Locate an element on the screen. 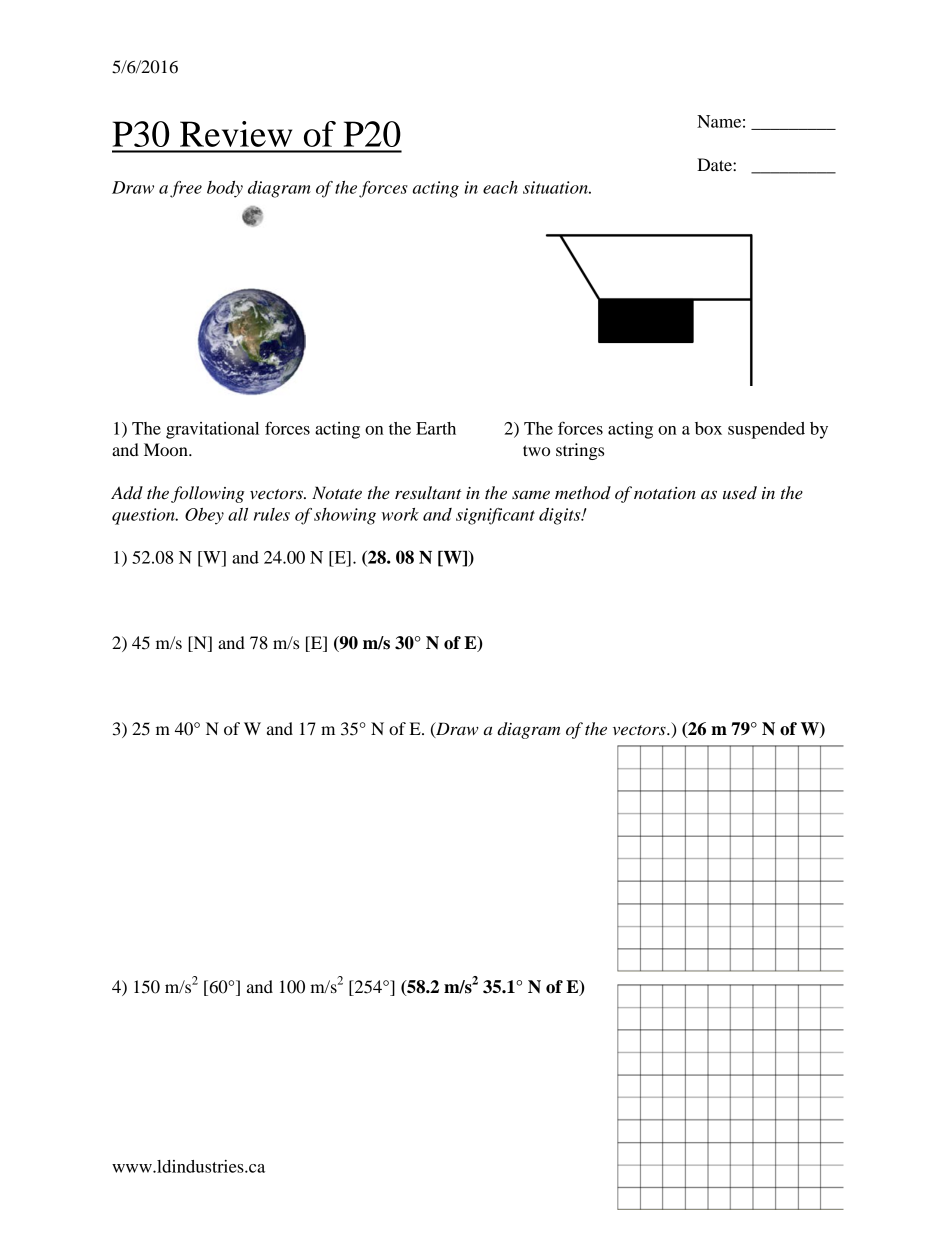 Image resolution: width=952 pixels, height=1233 pixels. suspended is located at coordinates (766, 430).
